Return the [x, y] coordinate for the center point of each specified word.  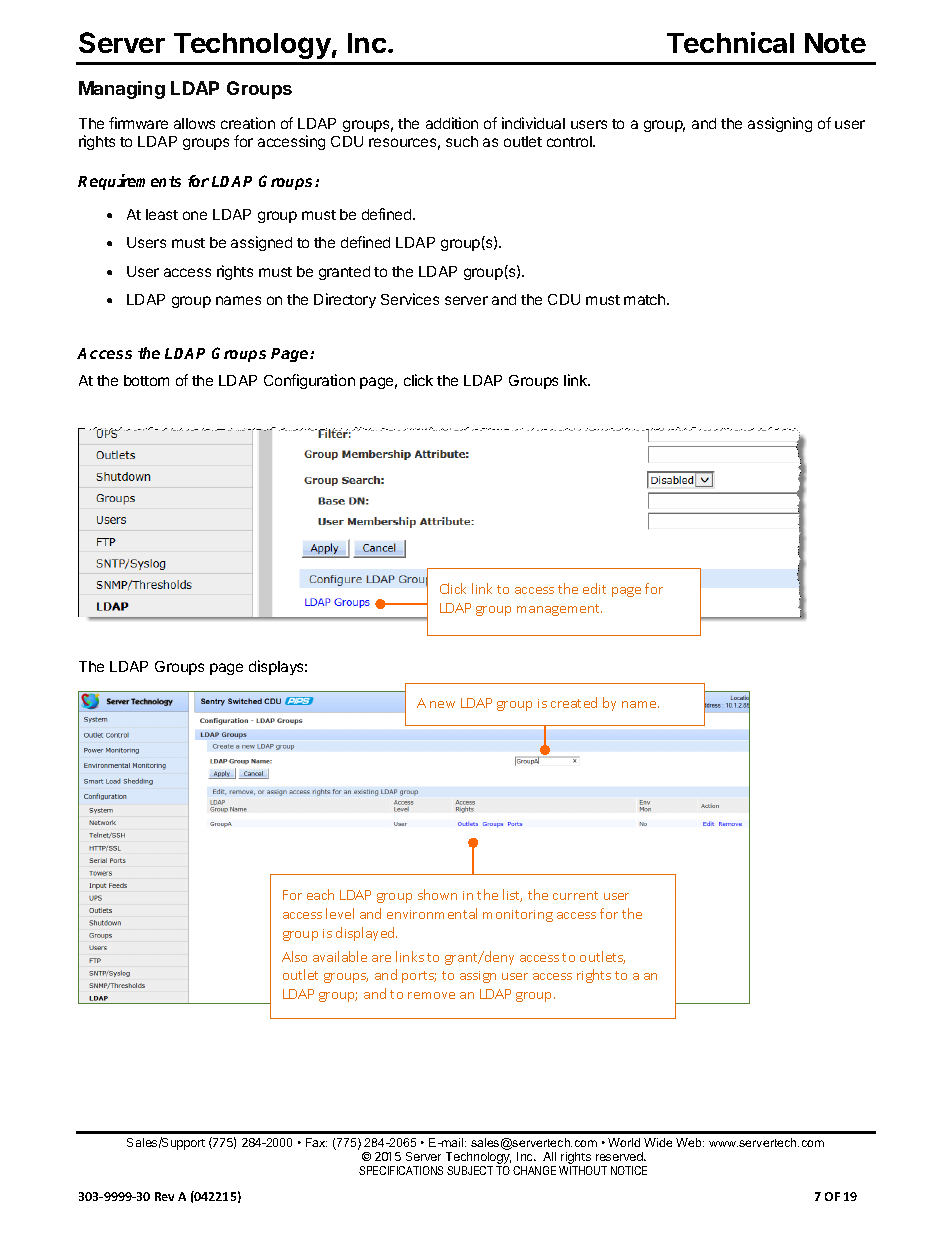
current [575, 895]
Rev [164, 1196]
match [646, 299]
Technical [730, 42]
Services [410, 299]
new [442, 704]
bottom [146, 380]
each [320, 894]
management [559, 610]
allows [194, 123]
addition [452, 123]
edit [594, 588]
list [512, 895]
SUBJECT [470, 1170]
